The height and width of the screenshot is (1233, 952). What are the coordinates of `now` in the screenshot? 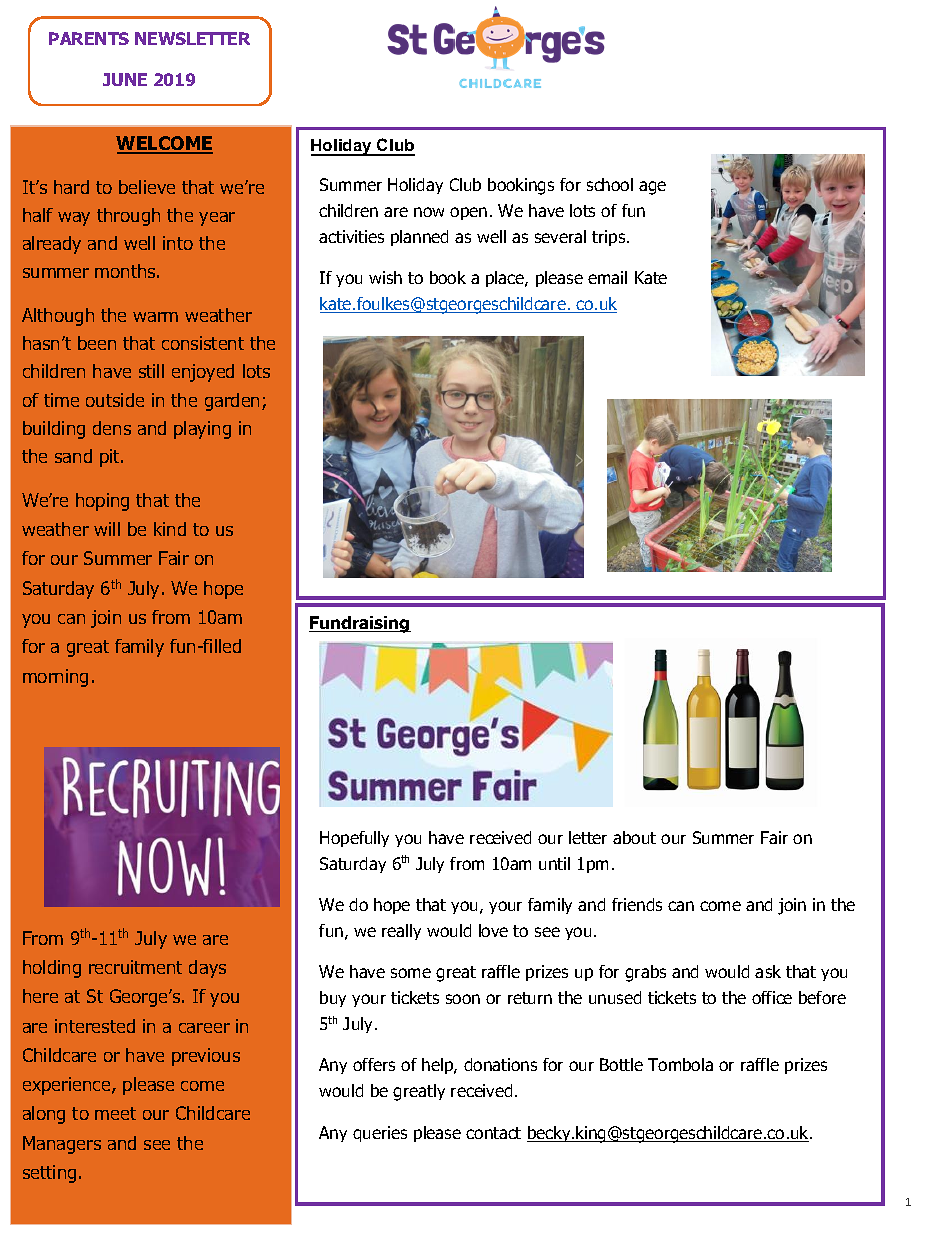 It's located at (429, 212).
